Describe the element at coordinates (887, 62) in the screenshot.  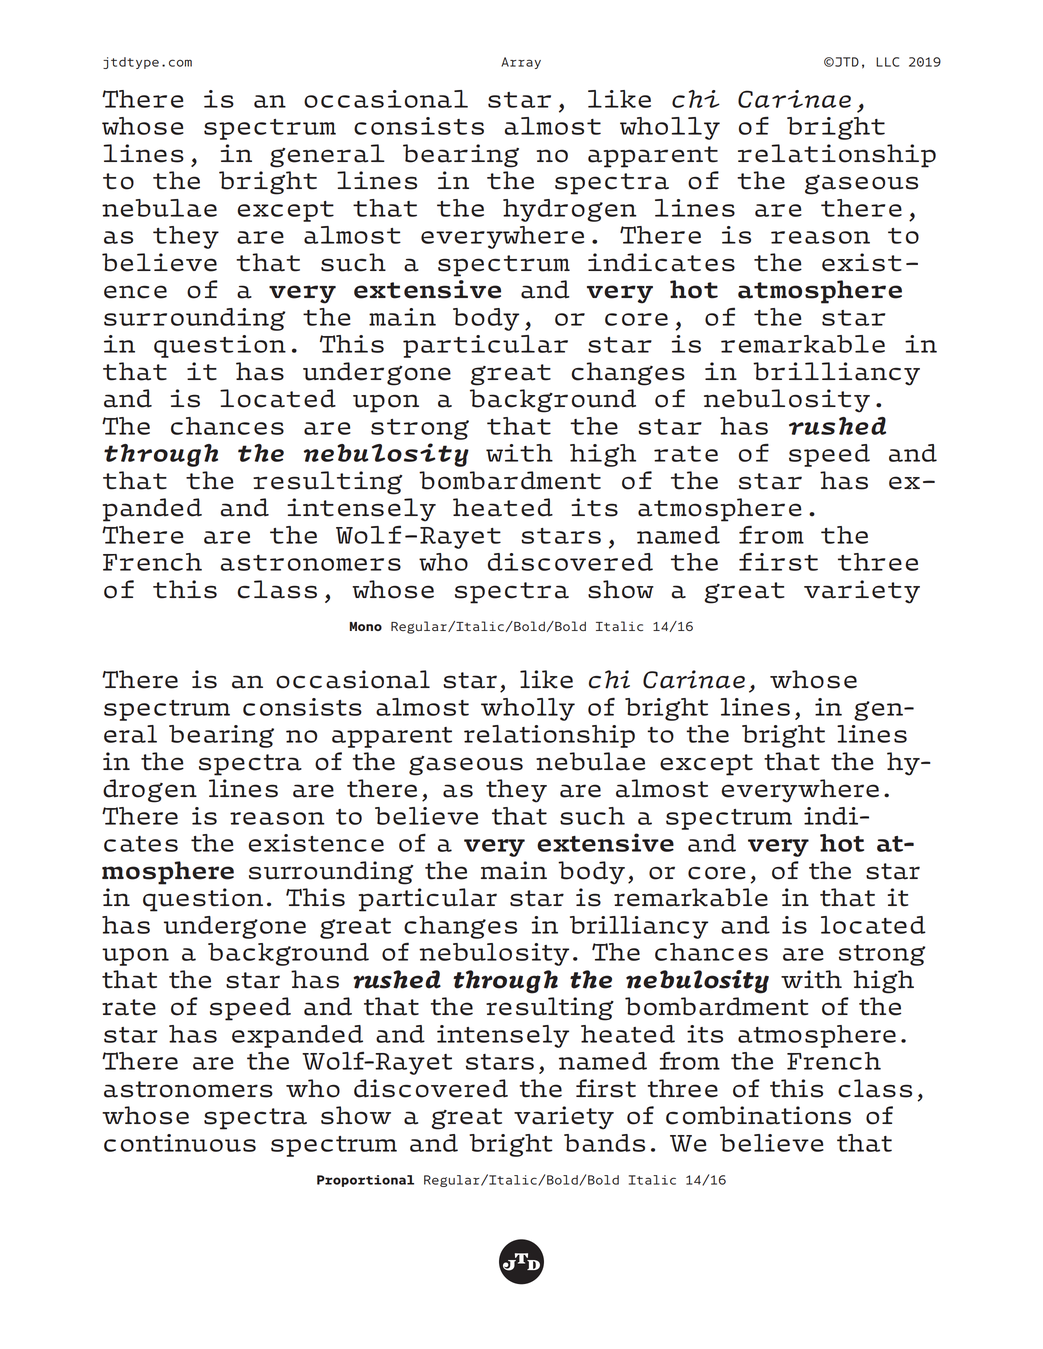
I see `LLC` at that location.
